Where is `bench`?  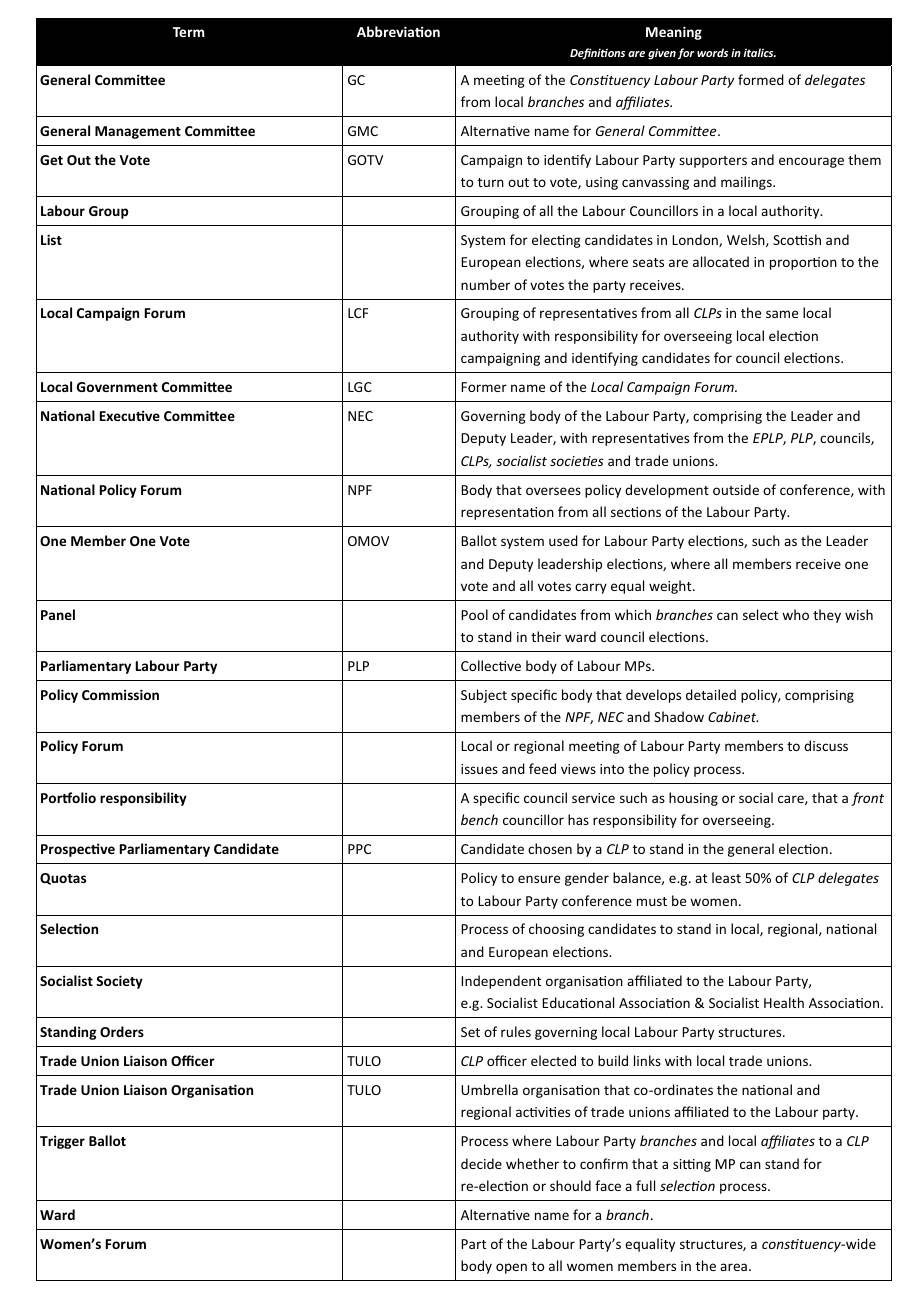
bench is located at coordinates (479, 819).
